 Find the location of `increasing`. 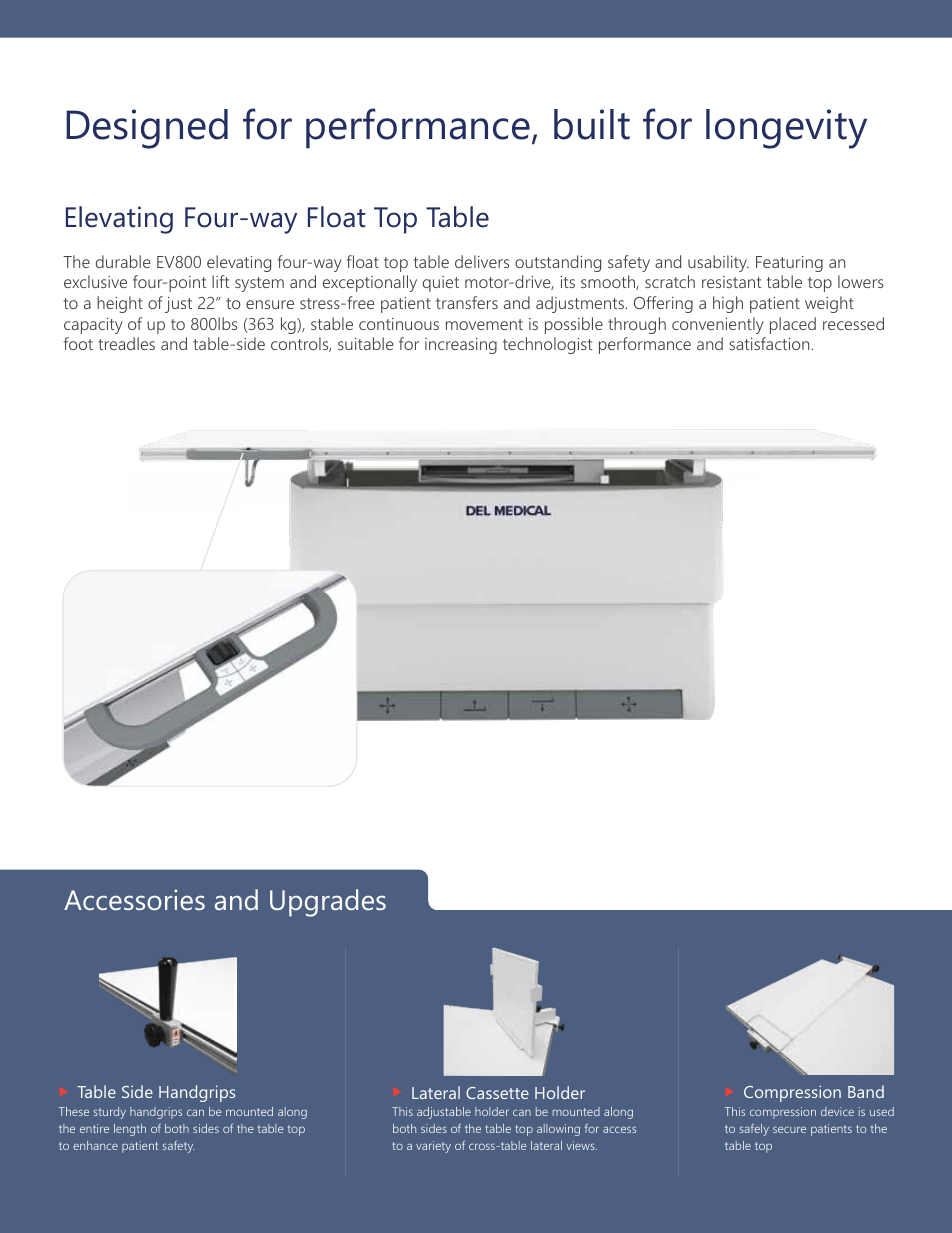

increasing is located at coordinates (461, 346).
